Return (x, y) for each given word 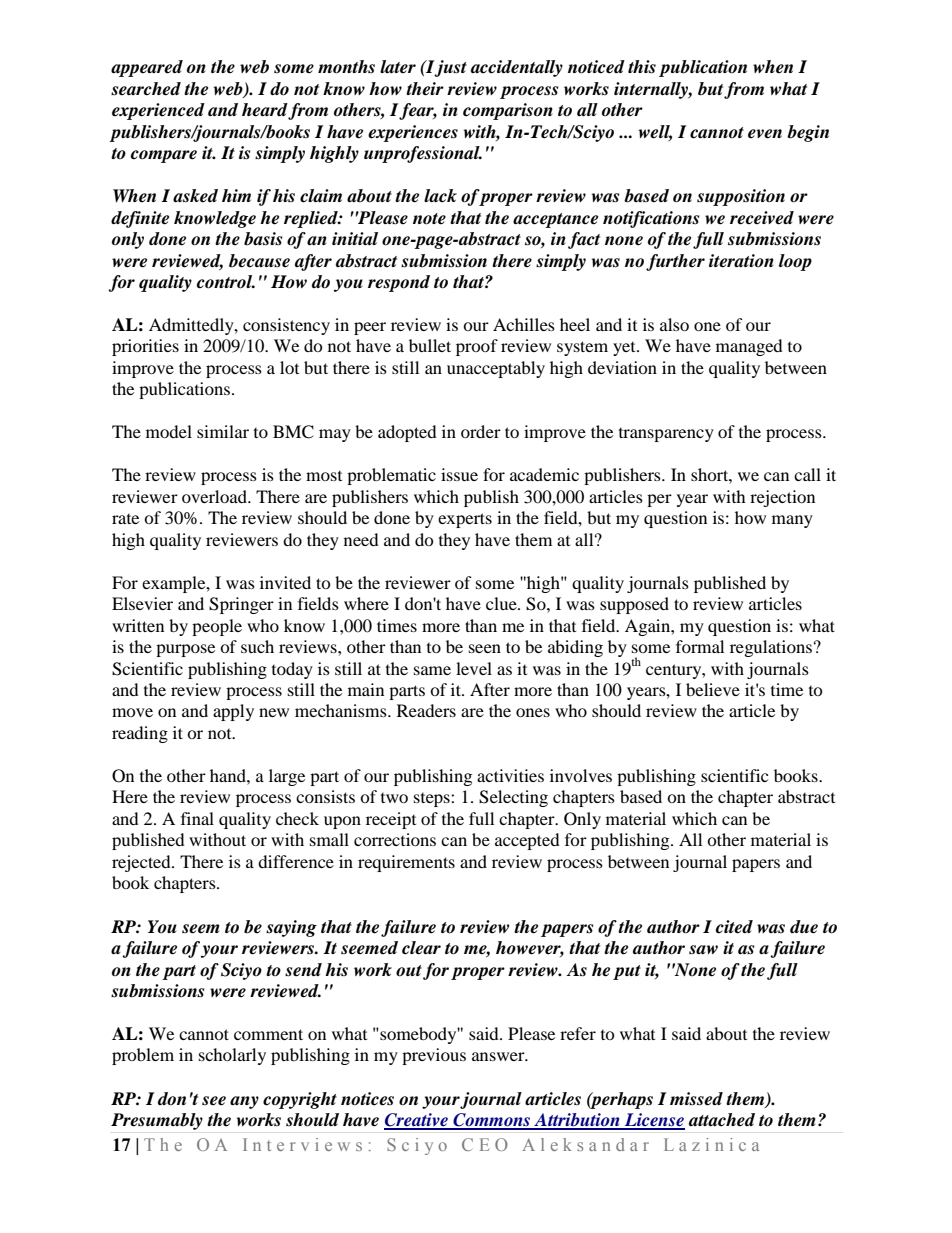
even (765, 134)
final (197, 818)
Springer (241, 605)
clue (502, 603)
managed (749, 347)
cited (734, 927)
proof (477, 347)
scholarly (232, 1056)
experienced (158, 111)
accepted (527, 841)
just (450, 68)
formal (700, 646)
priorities (145, 347)
